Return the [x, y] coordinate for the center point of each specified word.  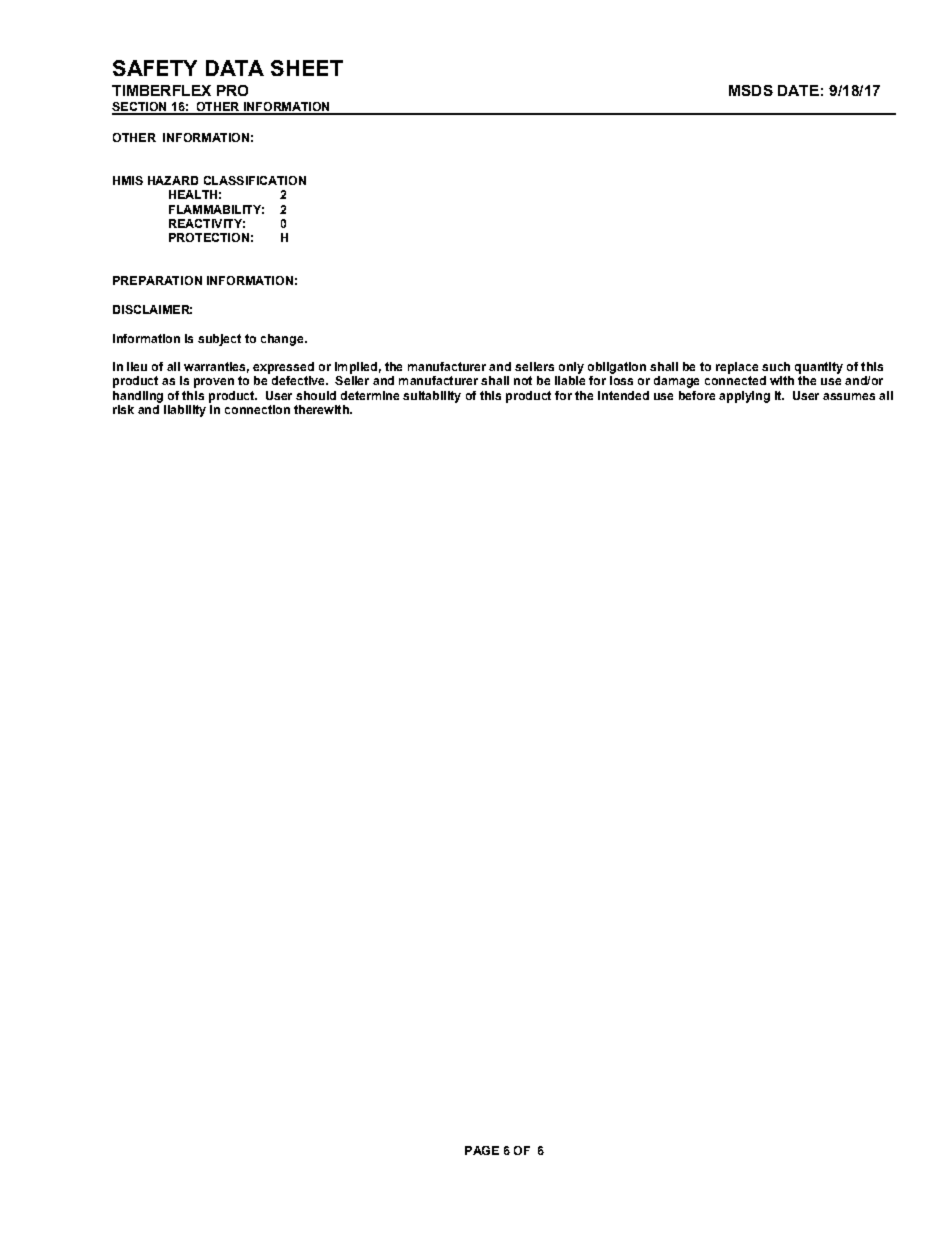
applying [744, 397]
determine [370, 395]
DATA [235, 68]
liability [185, 411]
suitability [432, 397]
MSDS [751, 90]
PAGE [482, 1150]
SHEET [307, 68]
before [697, 395]
